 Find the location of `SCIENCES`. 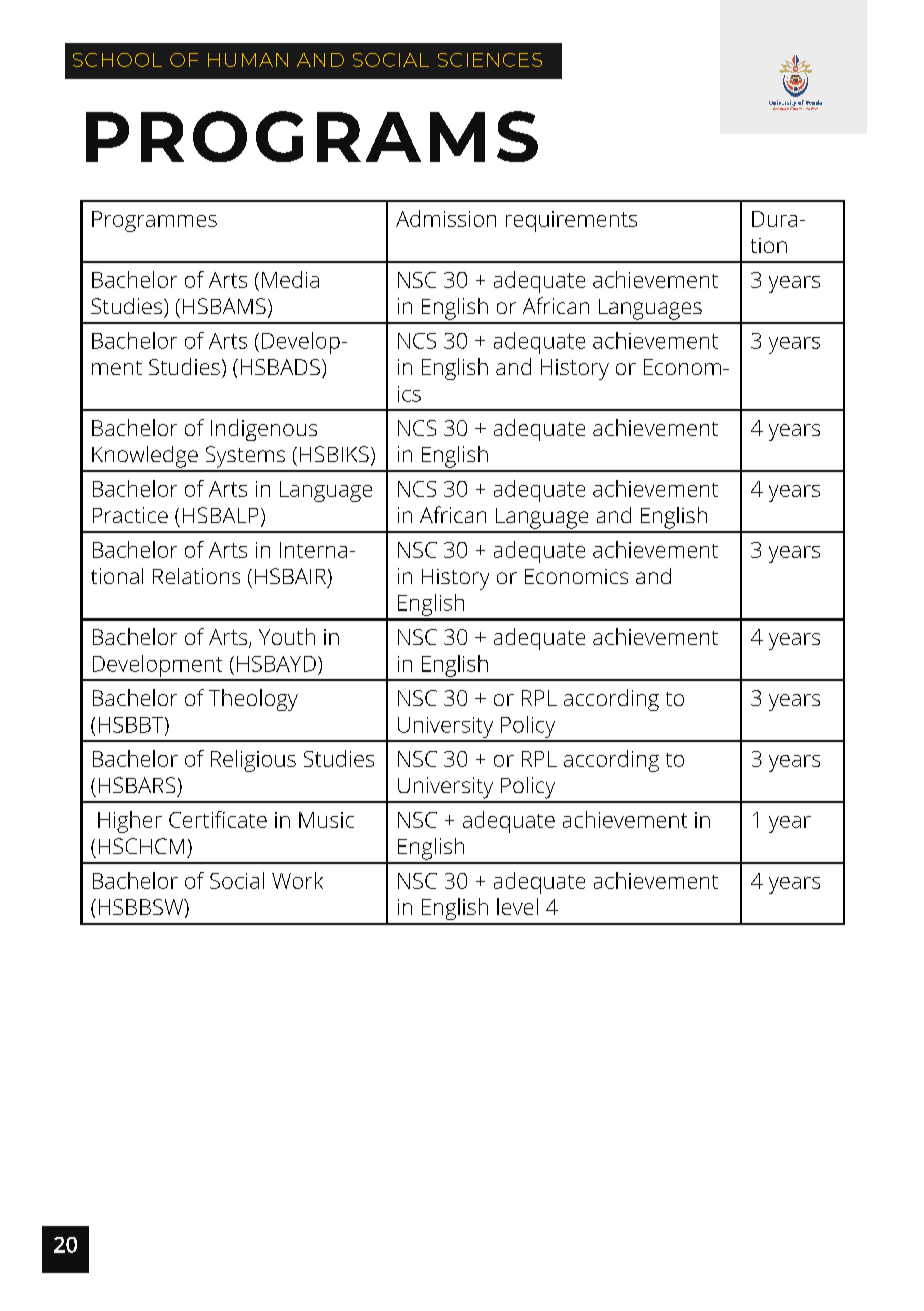

SCIENCES is located at coordinates (490, 60).
